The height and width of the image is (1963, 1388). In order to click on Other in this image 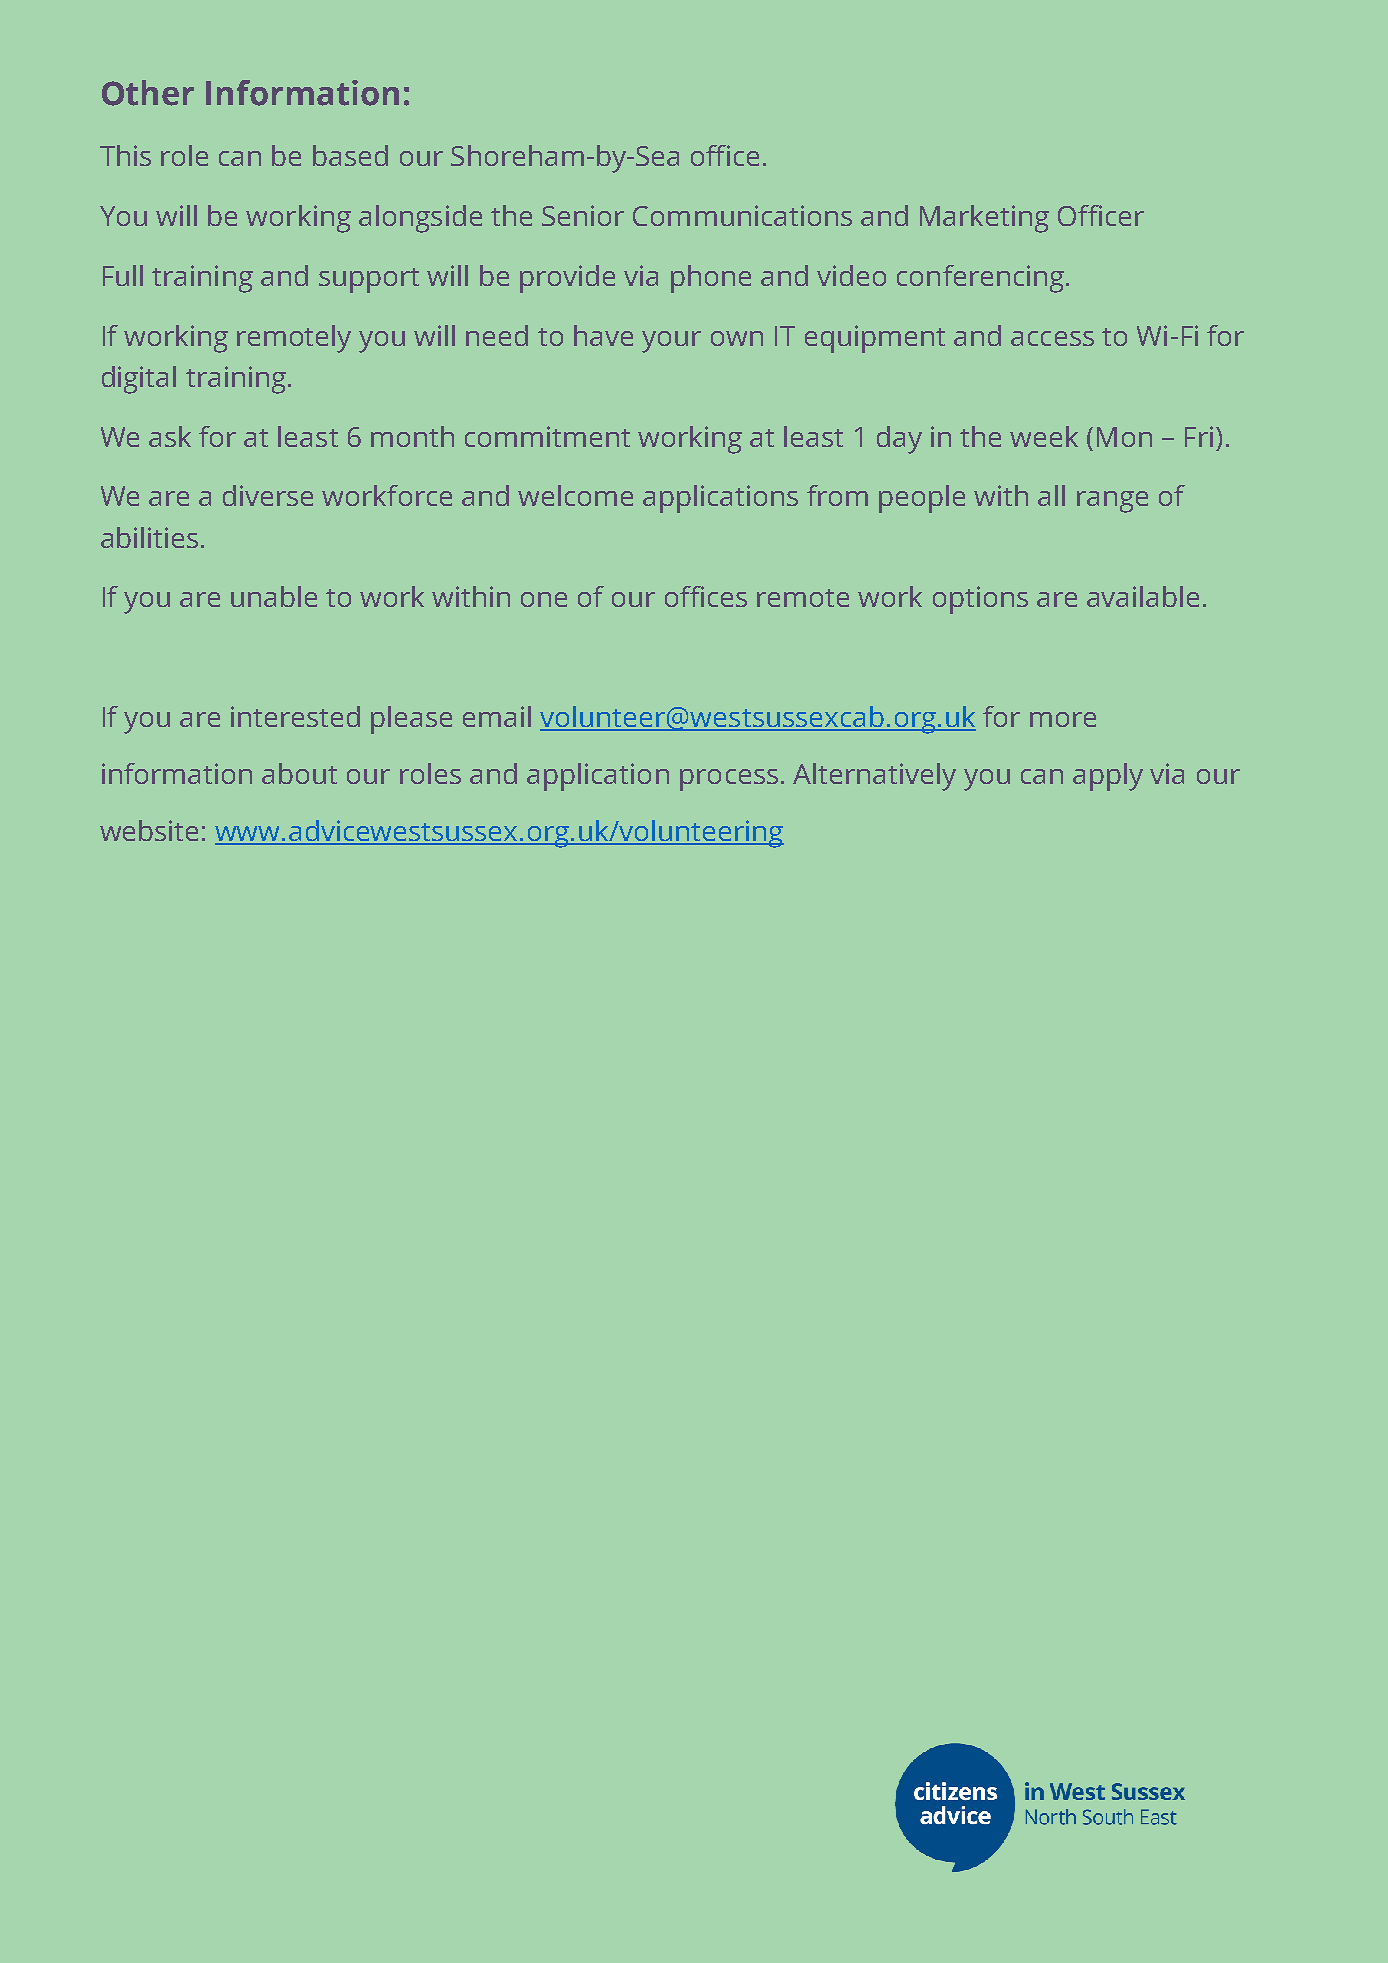, I will do `click(148, 93)`.
